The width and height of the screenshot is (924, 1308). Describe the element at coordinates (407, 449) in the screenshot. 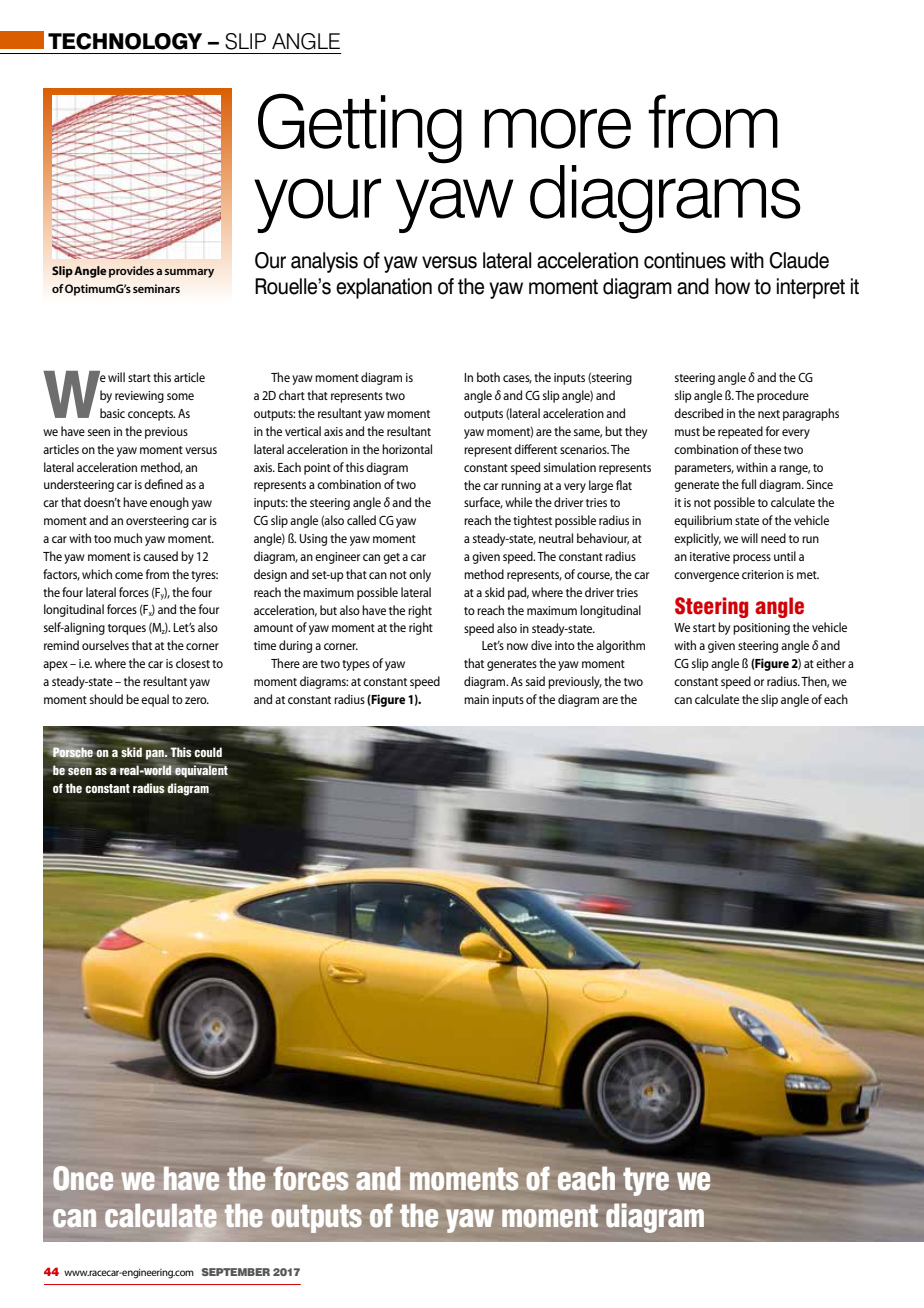

I see `horizontal` at that location.
